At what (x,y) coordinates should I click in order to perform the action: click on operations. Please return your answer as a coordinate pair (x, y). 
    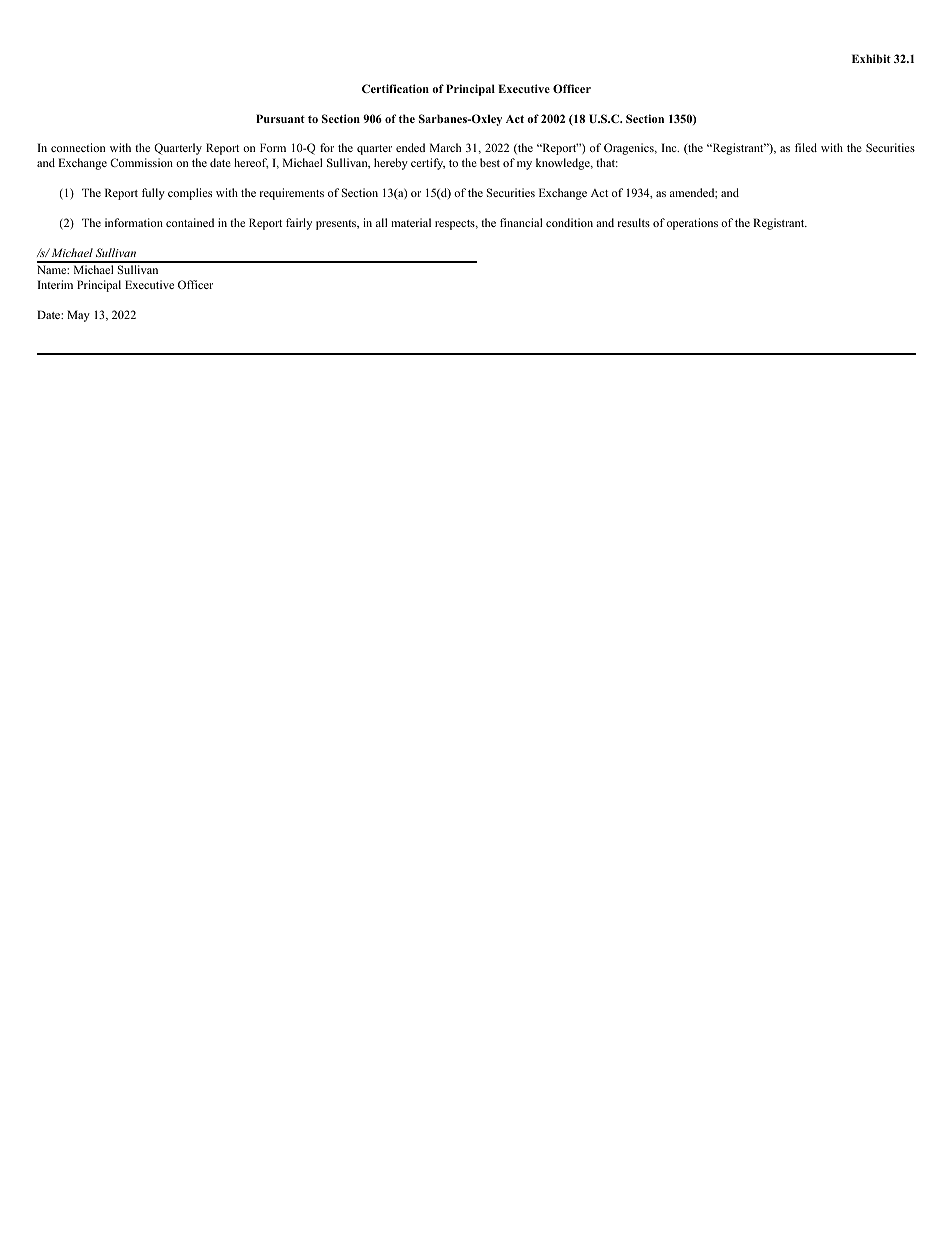
    Looking at the image, I should click on (692, 224).
